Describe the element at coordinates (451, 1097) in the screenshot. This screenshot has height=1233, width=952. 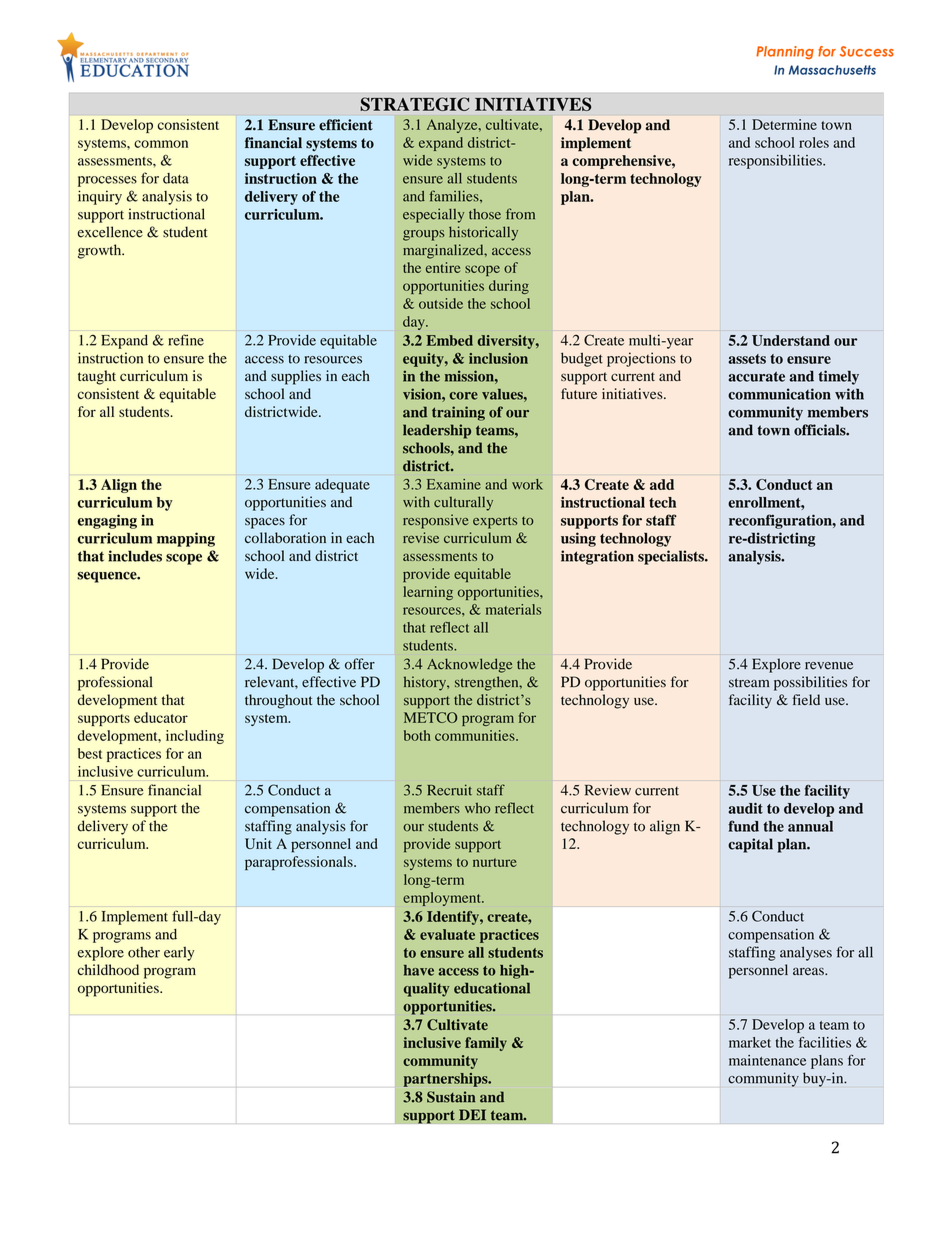
I see `Sustain` at that location.
